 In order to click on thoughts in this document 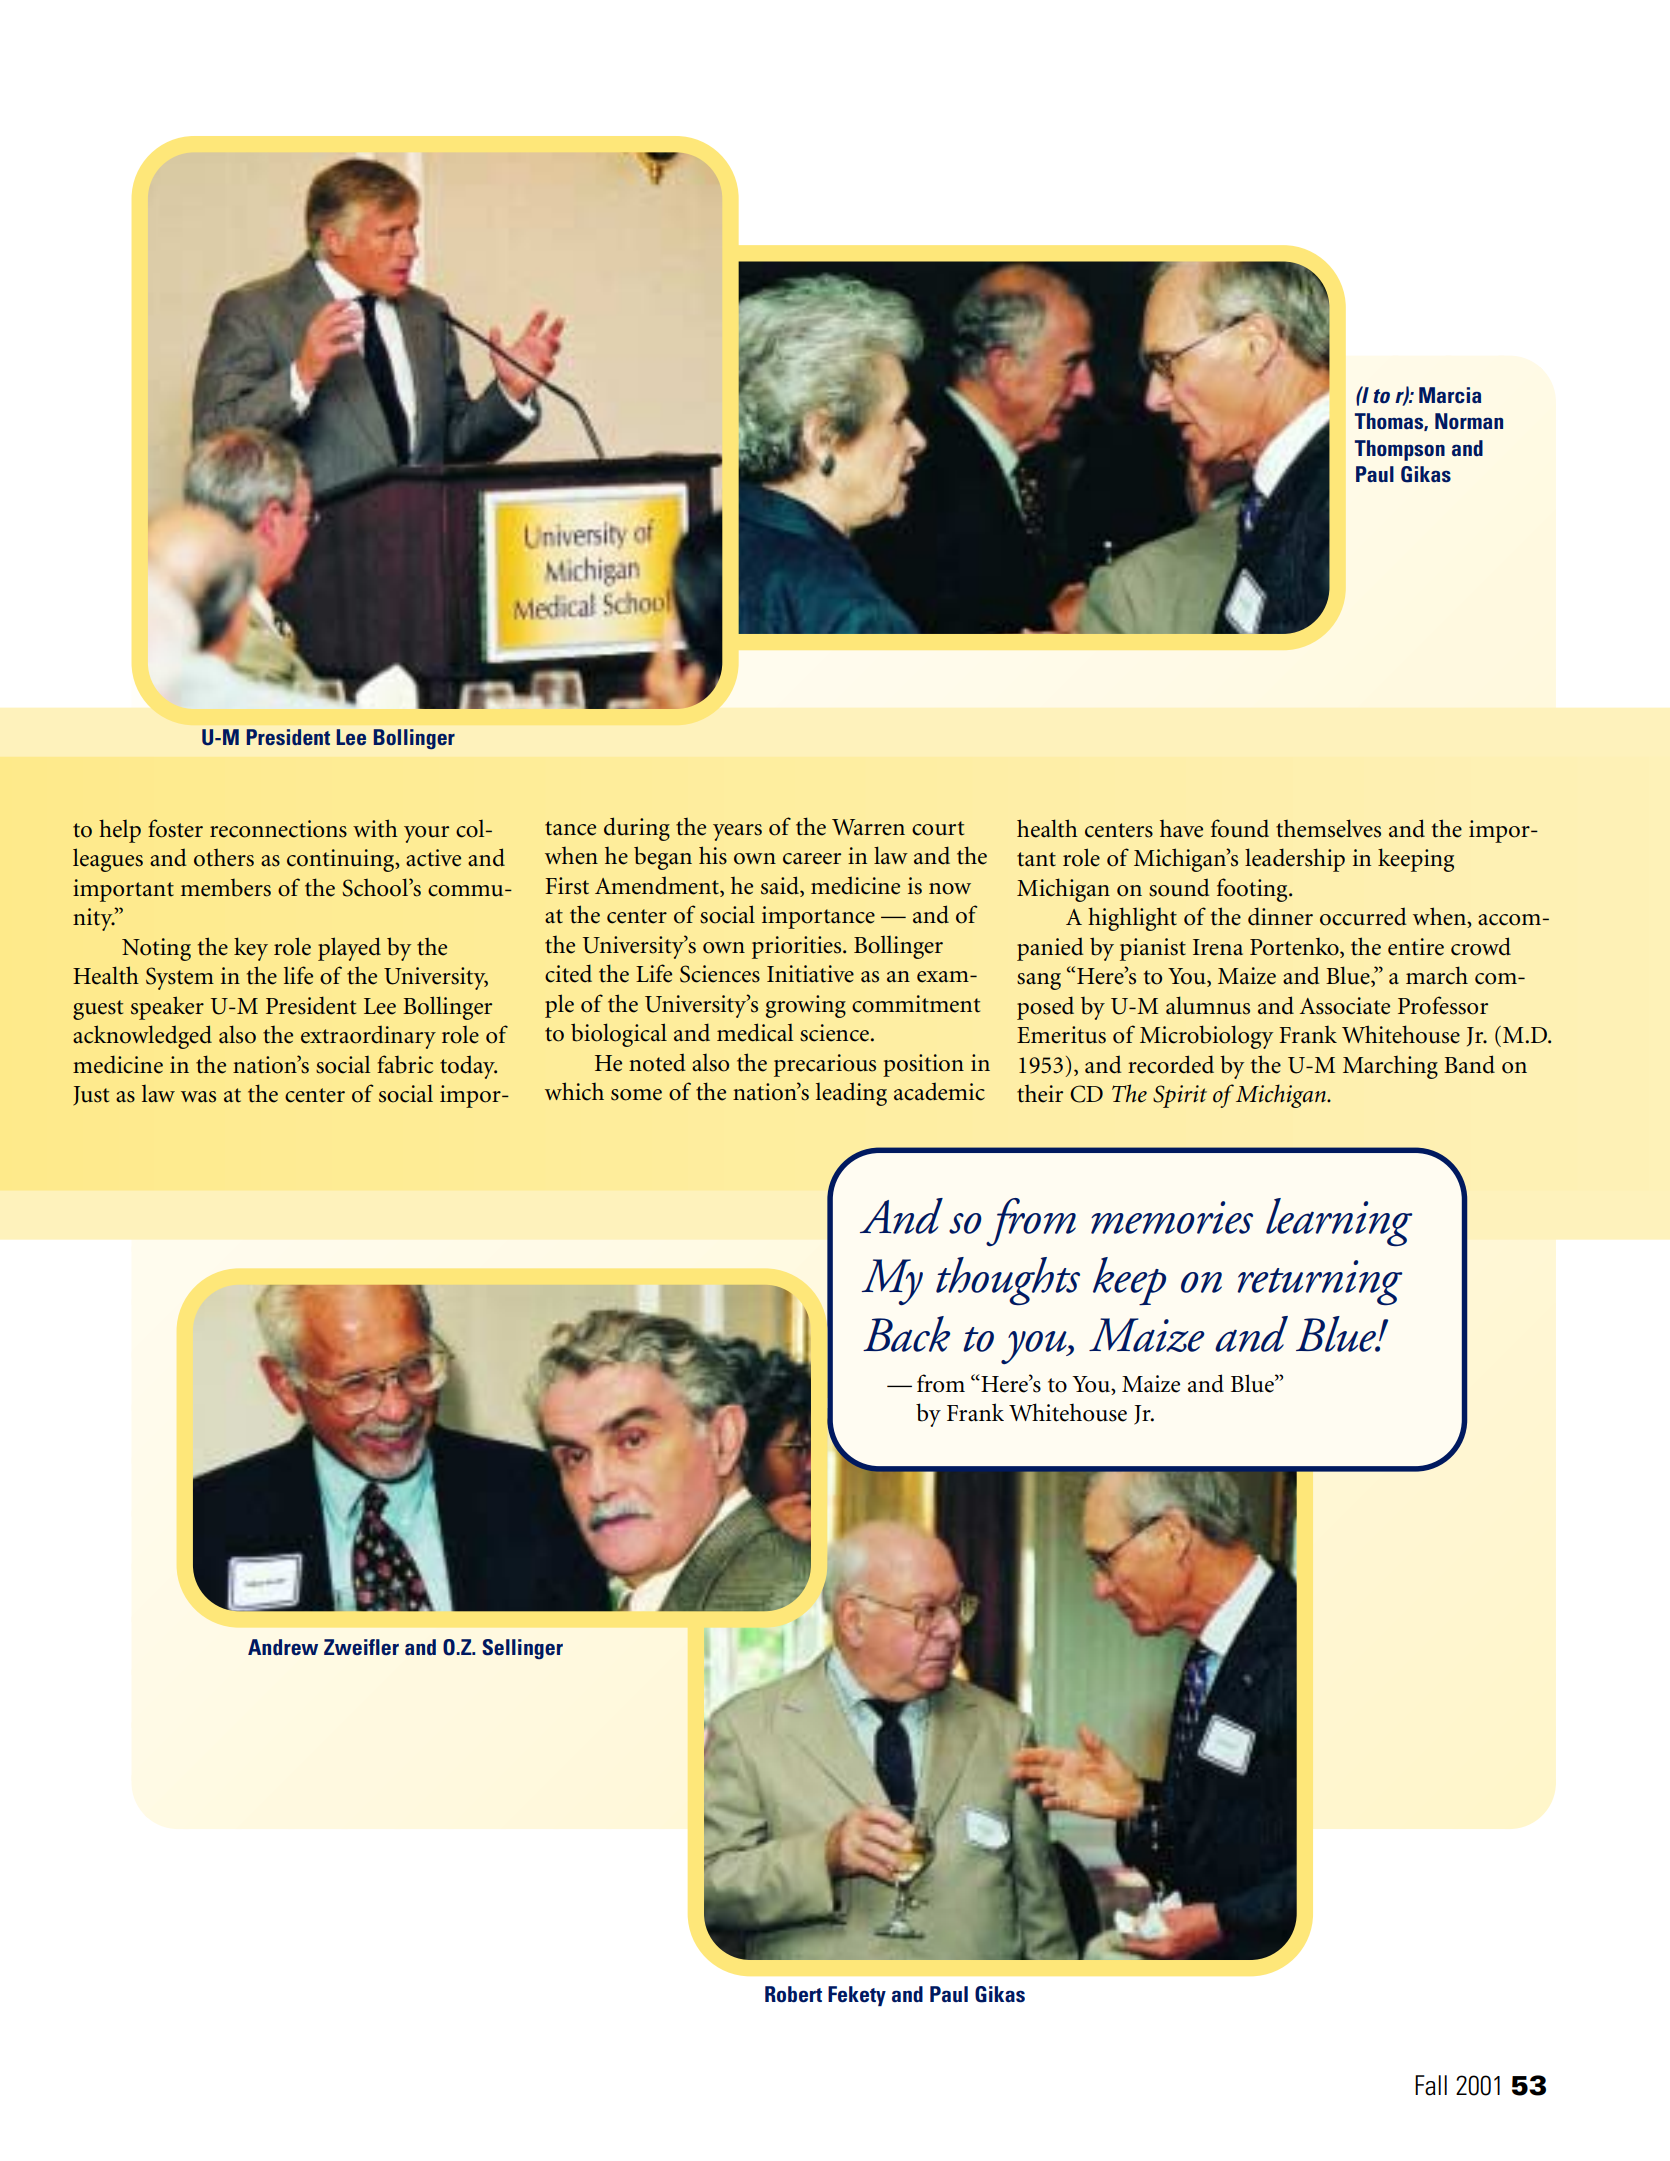, I will do `click(1008, 1281)`.
